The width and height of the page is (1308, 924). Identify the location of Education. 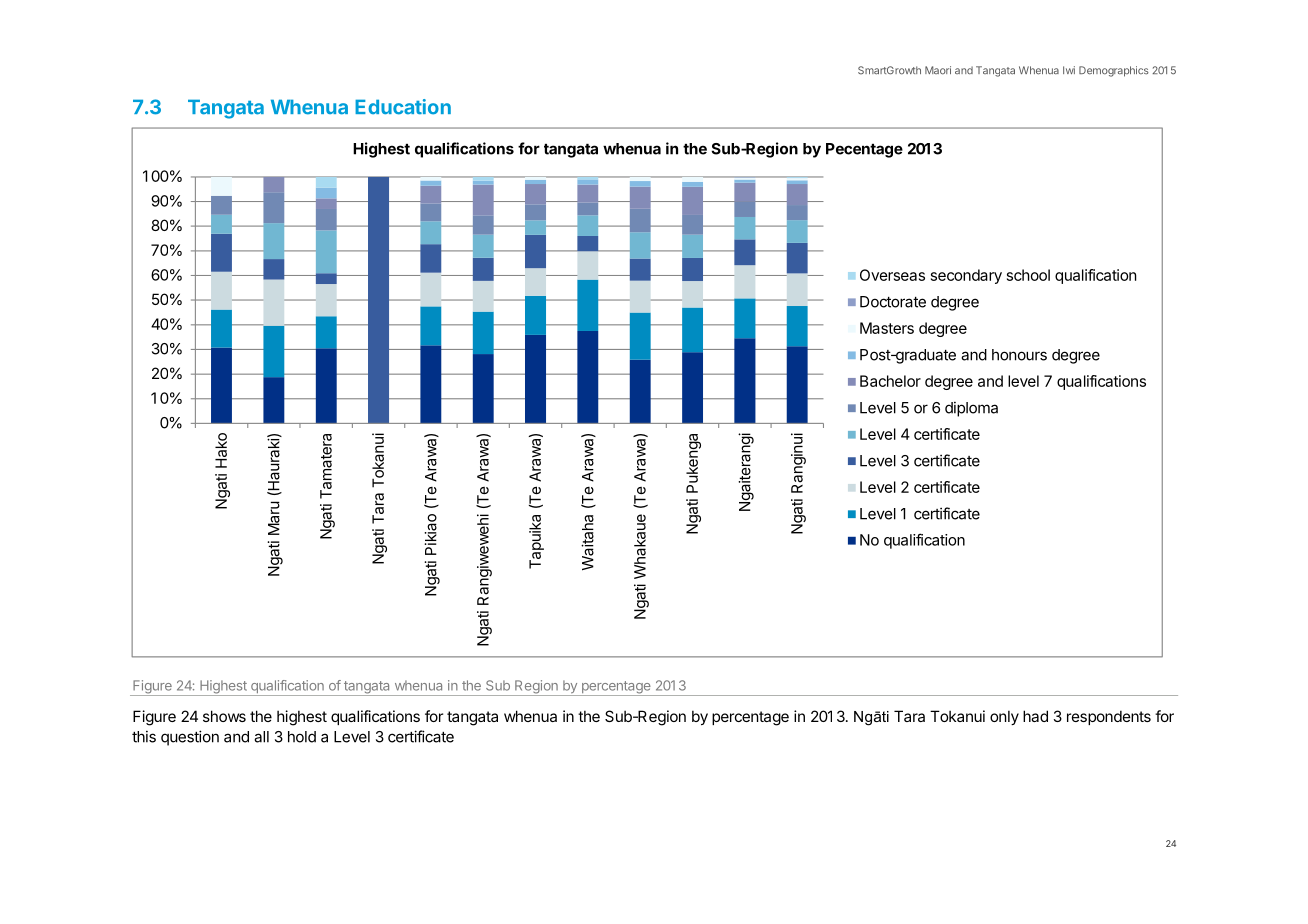
(403, 107).
